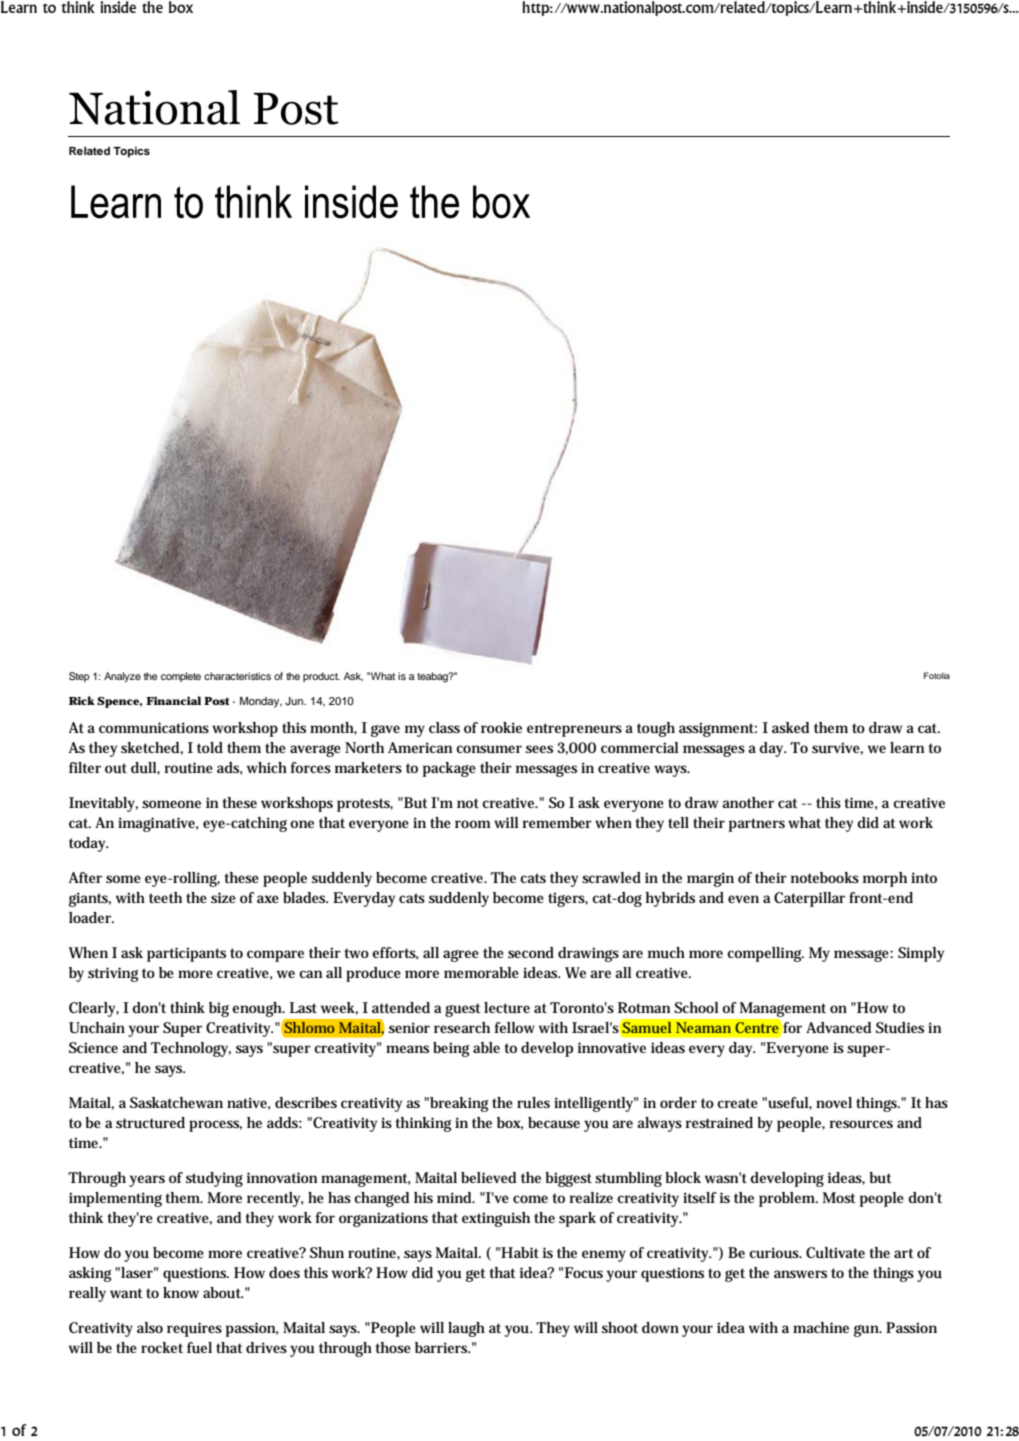 This screenshot has width=1019, height=1441. Describe the element at coordinates (501, 727) in the screenshot. I see `rookie` at that location.
